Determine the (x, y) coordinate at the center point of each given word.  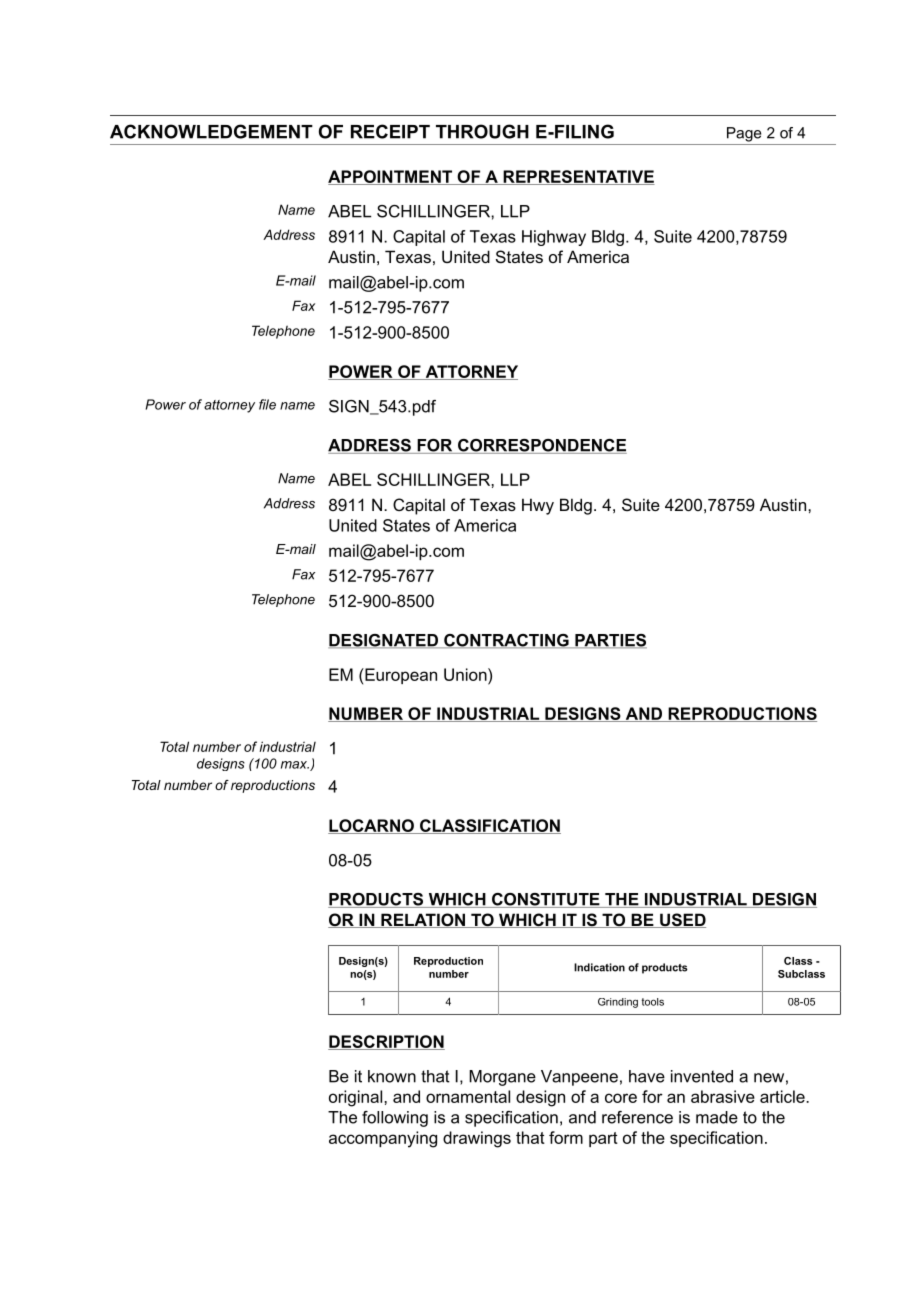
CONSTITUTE (546, 900)
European (400, 676)
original (357, 1098)
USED (682, 920)
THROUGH (482, 131)
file (267, 404)
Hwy (538, 506)
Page (744, 134)
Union (466, 674)
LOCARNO (372, 826)
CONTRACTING (506, 641)
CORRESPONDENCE (541, 446)
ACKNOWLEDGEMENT (211, 131)
